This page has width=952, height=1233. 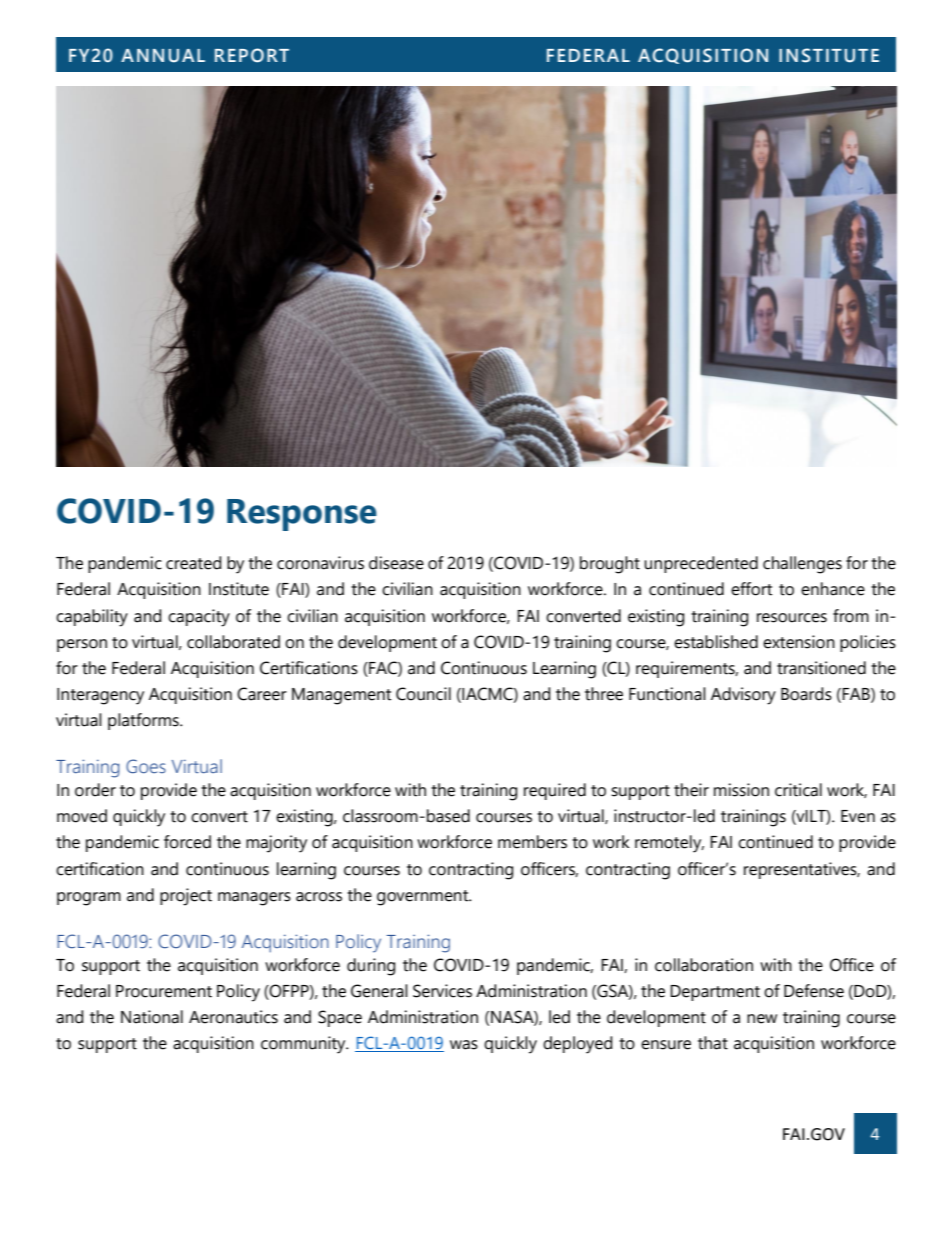 I want to click on REPORT, so click(x=252, y=55).
